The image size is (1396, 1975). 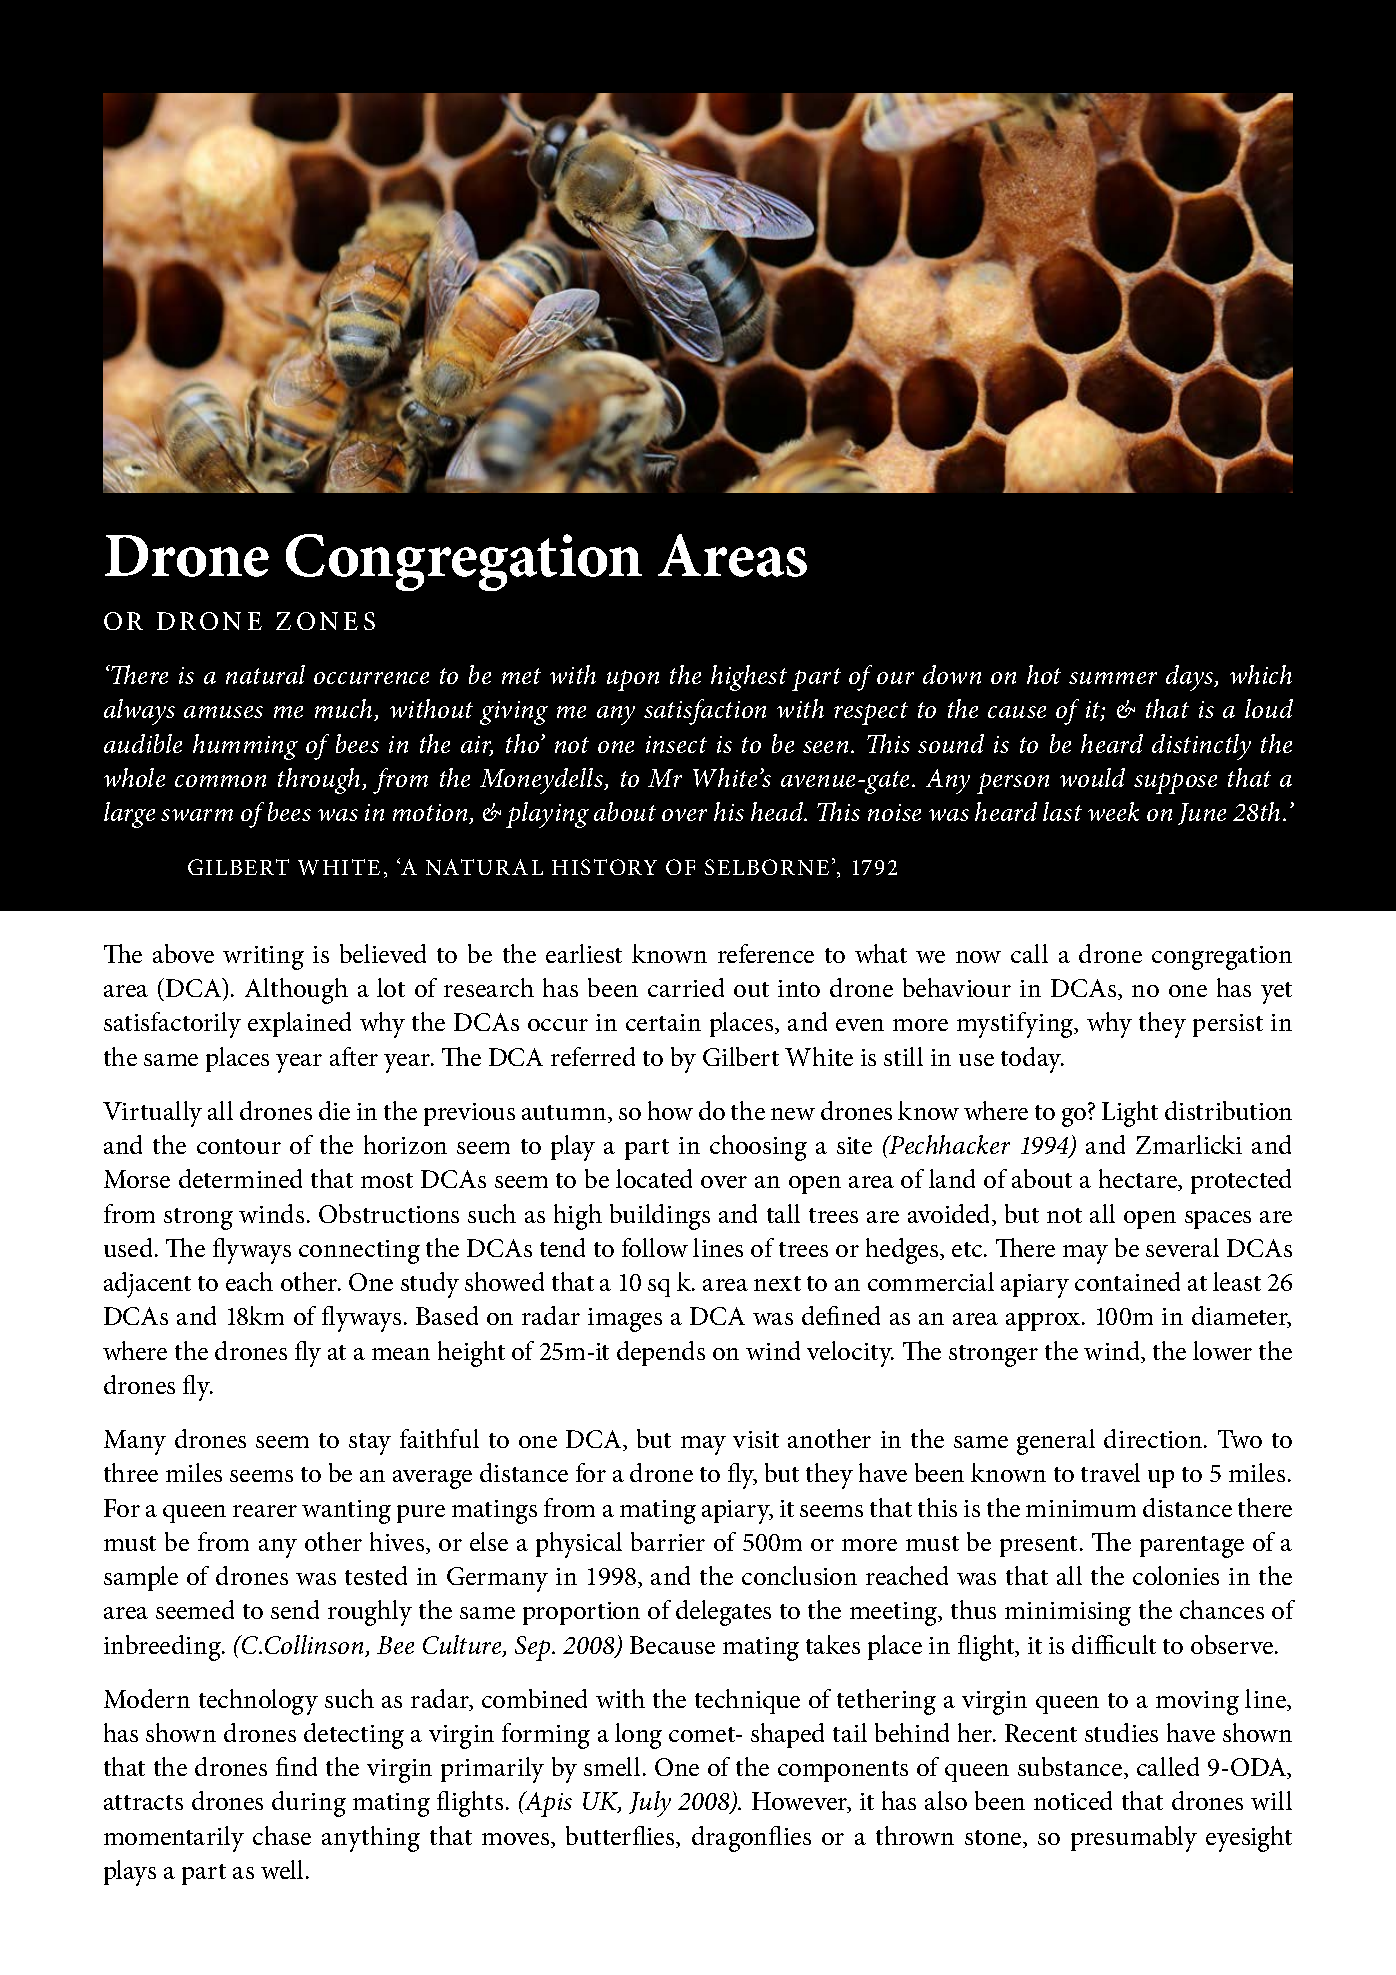 What do you see at coordinates (223, 712) in the image?
I see `amuses` at bounding box center [223, 712].
